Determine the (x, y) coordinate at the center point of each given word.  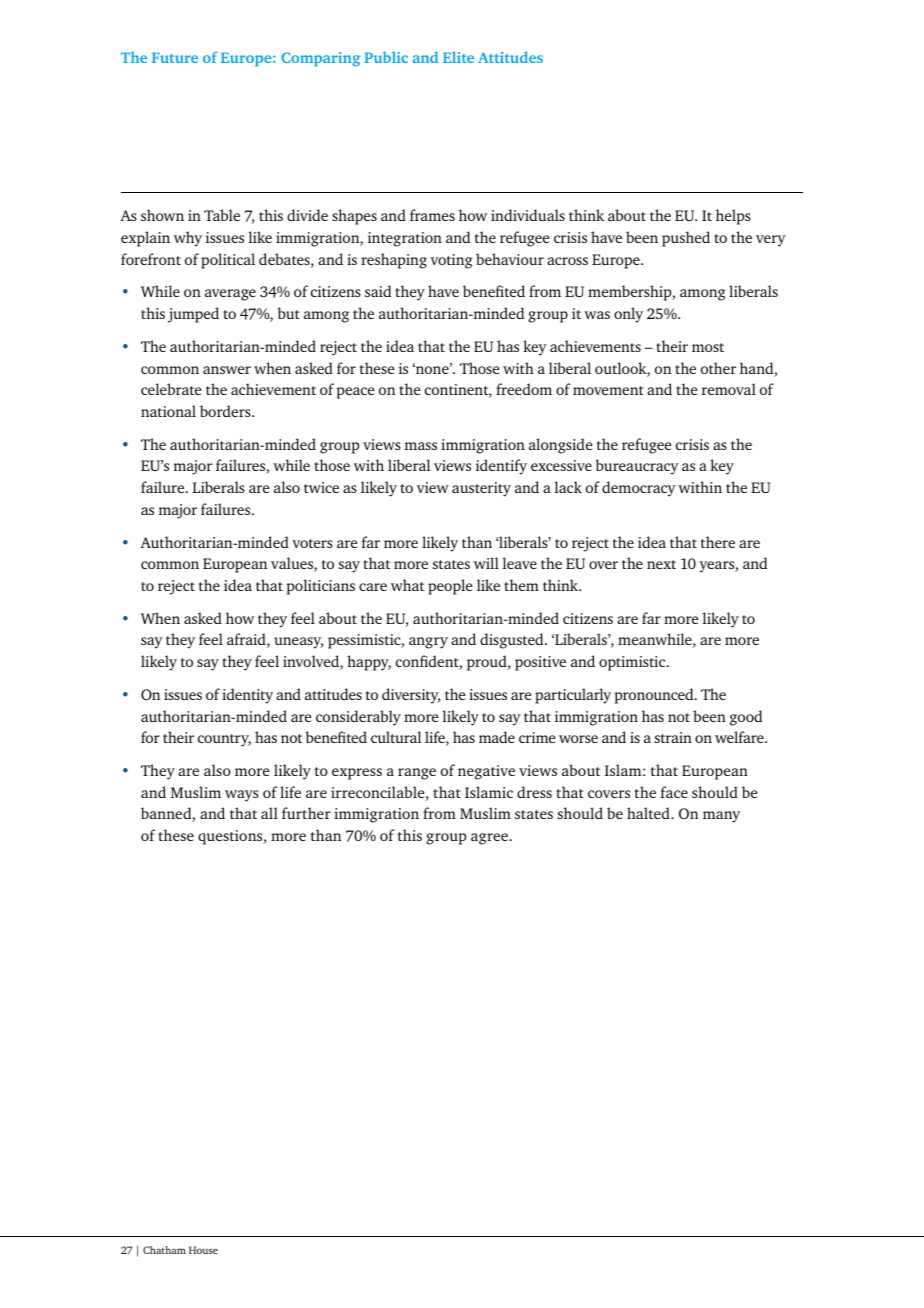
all (269, 813)
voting (451, 261)
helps (733, 217)
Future (175, 57)
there (718, 542)
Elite (458, 57)
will (486, 563)
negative (486, 772)
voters (312, 543)
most (708, 347)
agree (489, 839)
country (224, 740)
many (721, 817)
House (203, 1250)
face (674, 792)
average (230, 295)
